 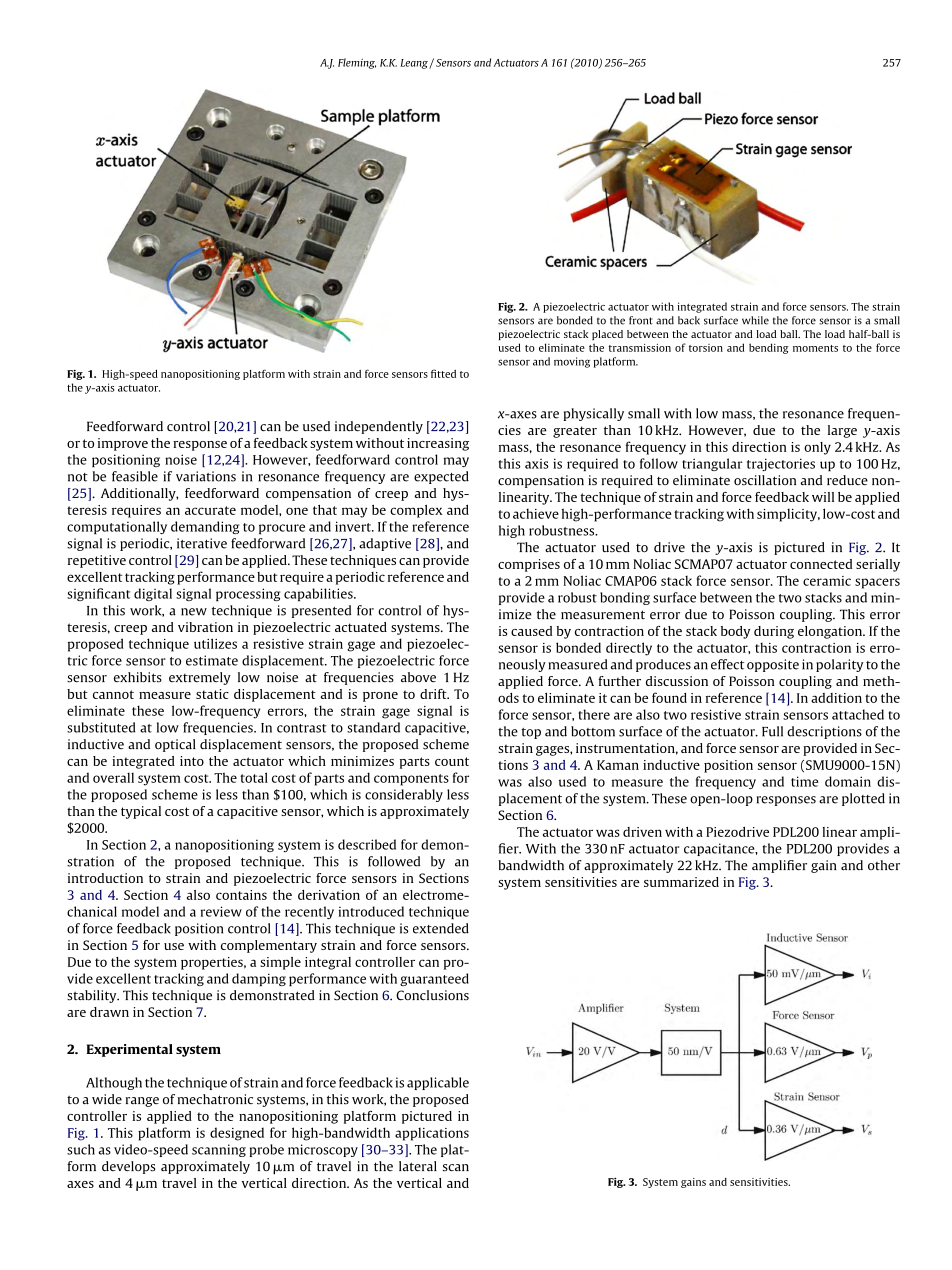 I want to click on while, so click(x=755, y=320).
